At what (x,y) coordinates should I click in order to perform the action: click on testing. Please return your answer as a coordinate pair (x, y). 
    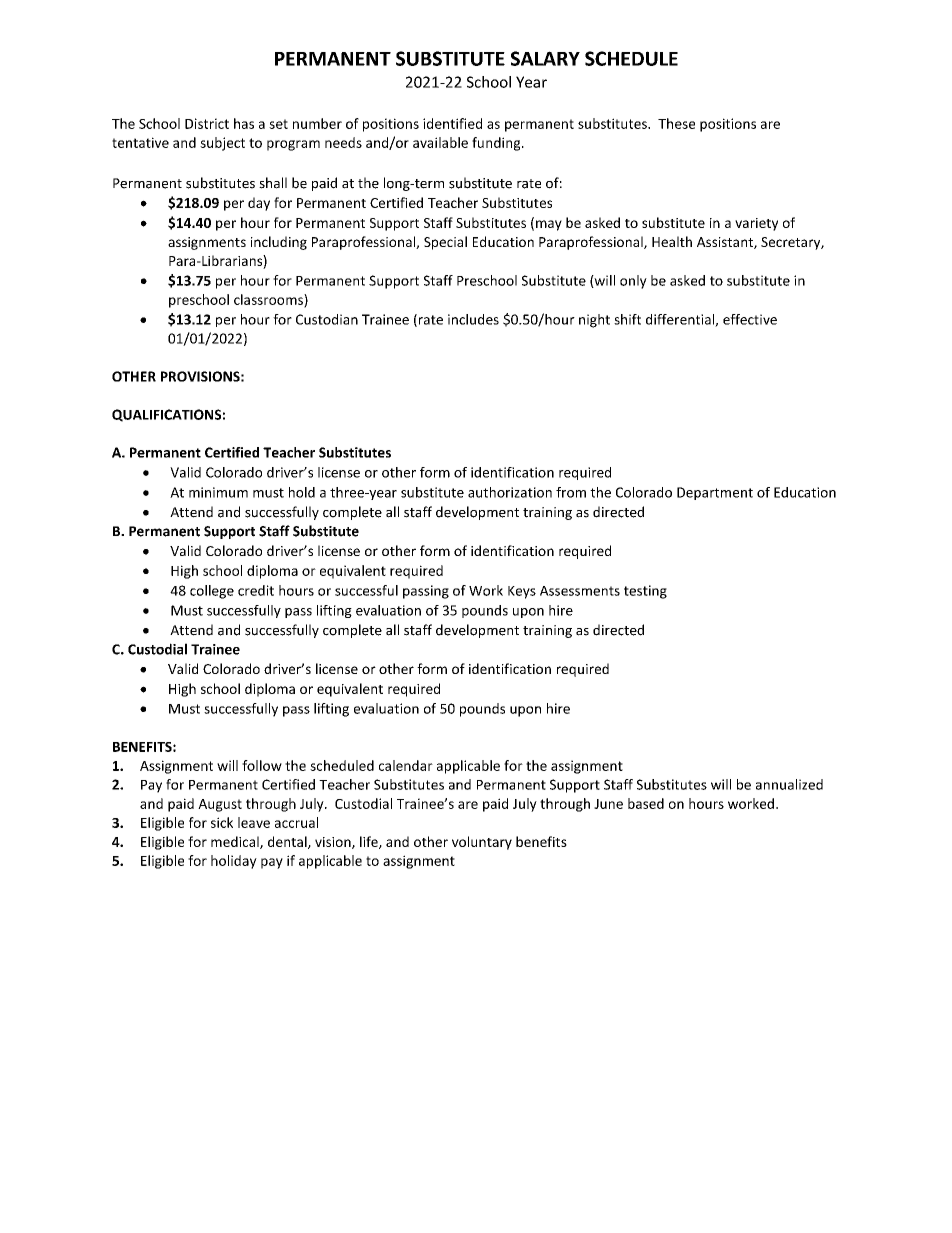
    Looking at the image, I should click on (645, 592).
